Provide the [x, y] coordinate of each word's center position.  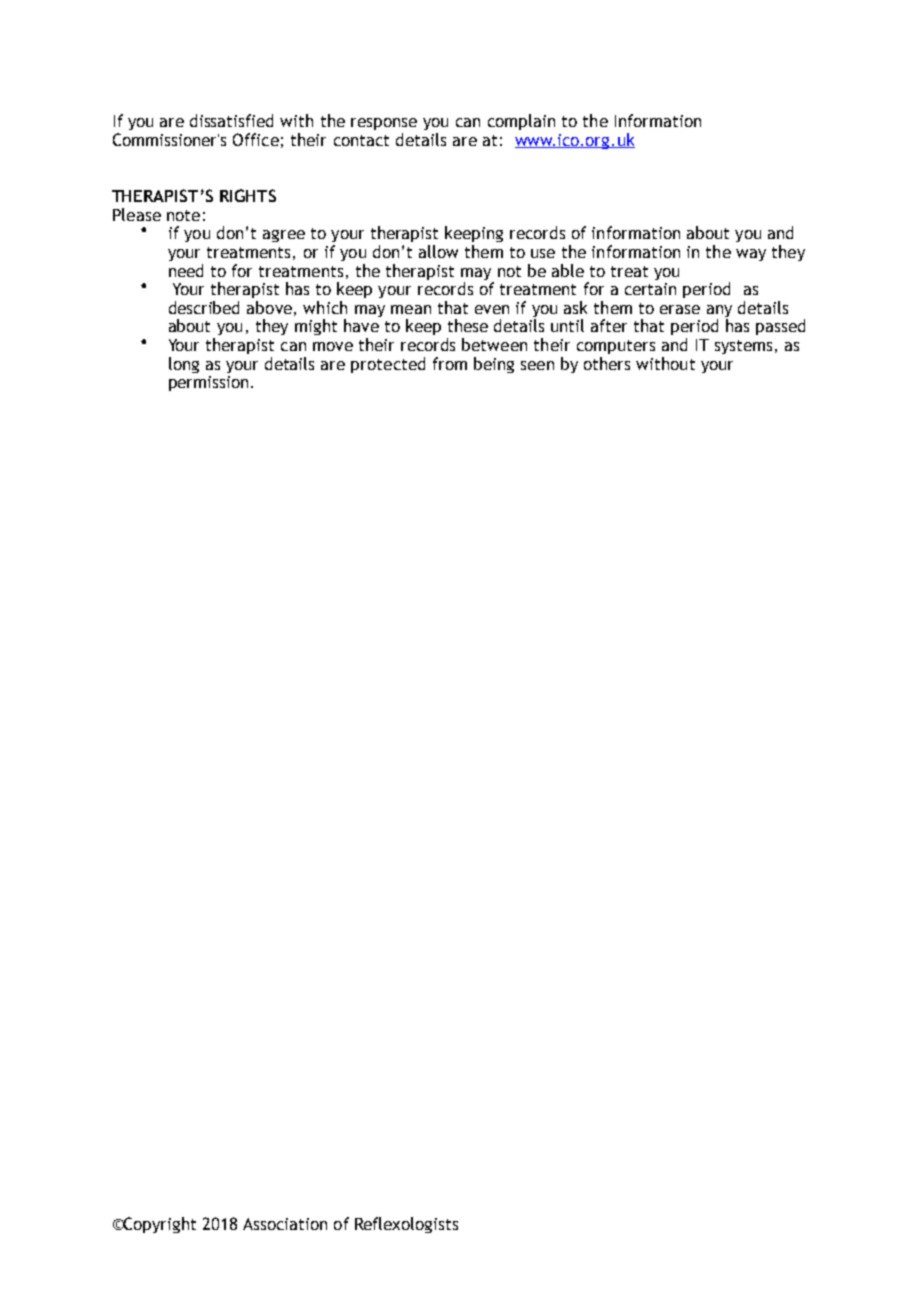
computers [616, 347]
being [494, 365]
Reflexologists [406, 1225]
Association [285, 1224]
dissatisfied [231, 120]
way [751, 255]
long [184, 365]
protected [388, 365]
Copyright [159, 1225]
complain [521, 122]
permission [208, 383]
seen [537, 365]
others [607, 363]
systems [743, 347]
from [450, 363]
